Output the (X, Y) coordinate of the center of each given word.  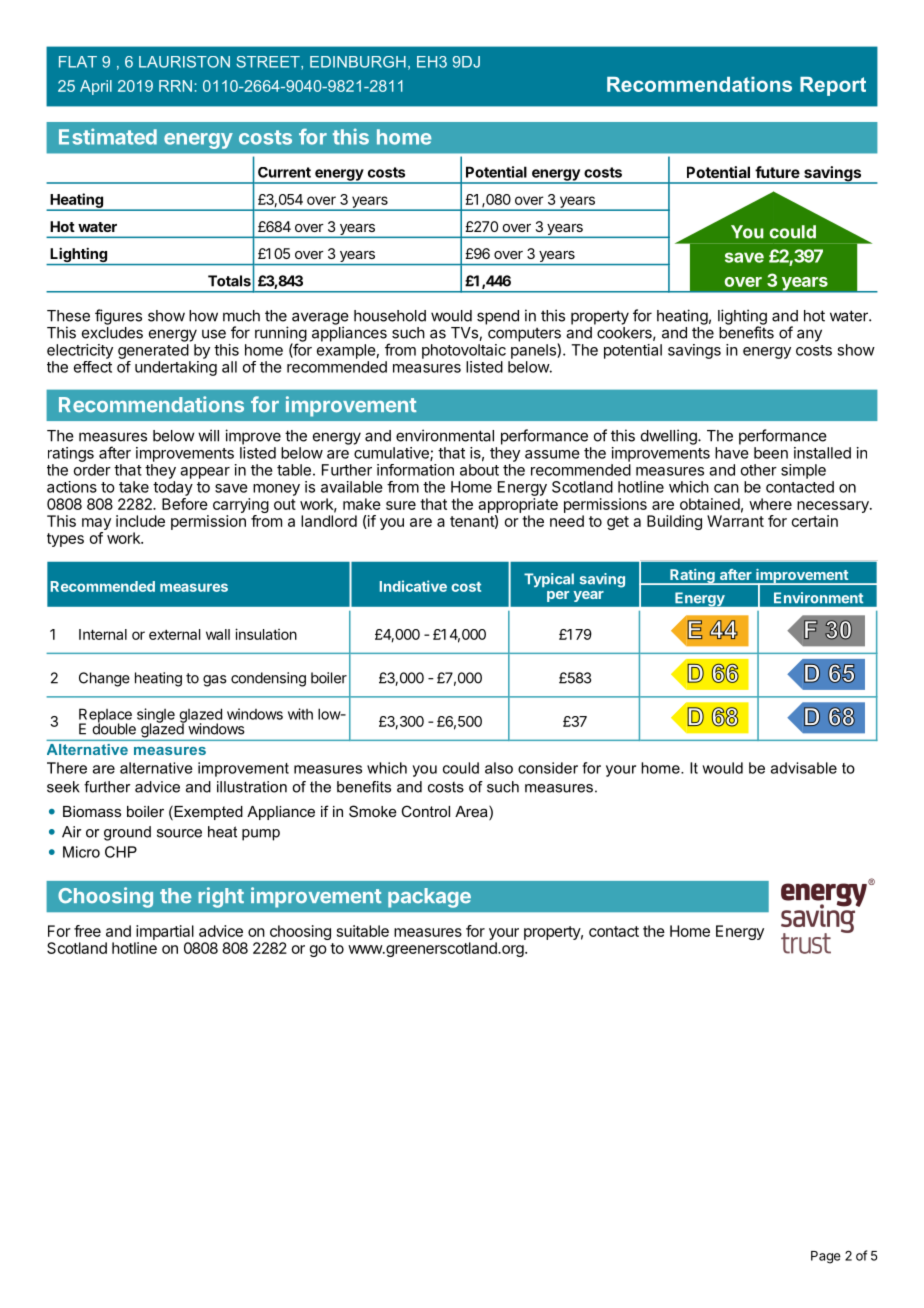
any (809, 335)
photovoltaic (464, 351)
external (174, 634)
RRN (175, 86)
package (429, 898)
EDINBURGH (358, 62)
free (87, 931)
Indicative (413, 586)
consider (548, 768)
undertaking (176, 368)
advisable (804, 768)
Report (833, 86)
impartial (165, 932)
